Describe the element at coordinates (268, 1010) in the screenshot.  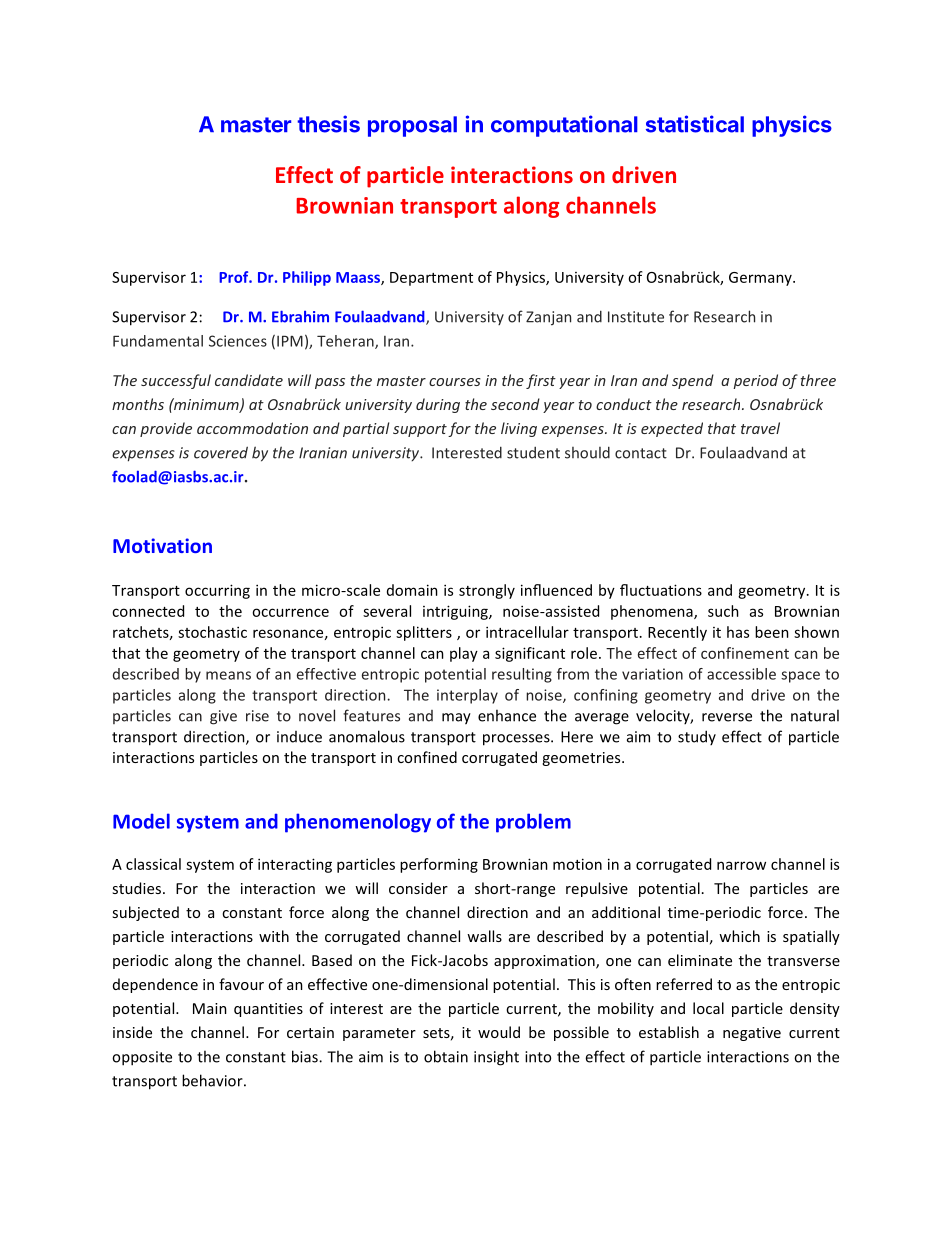
I see `quantities` at that location.
